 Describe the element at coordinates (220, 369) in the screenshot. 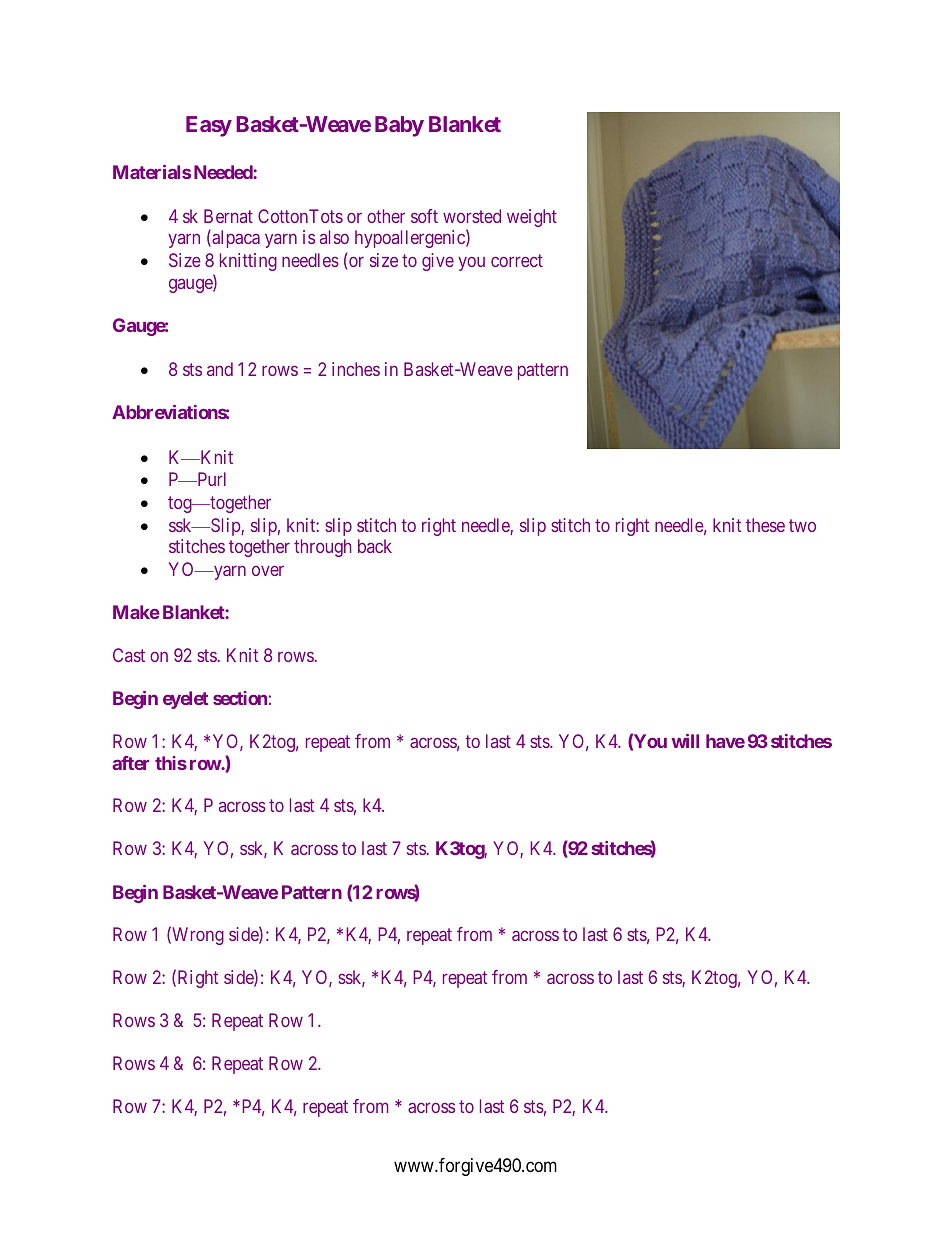

I see `and` at that location.
